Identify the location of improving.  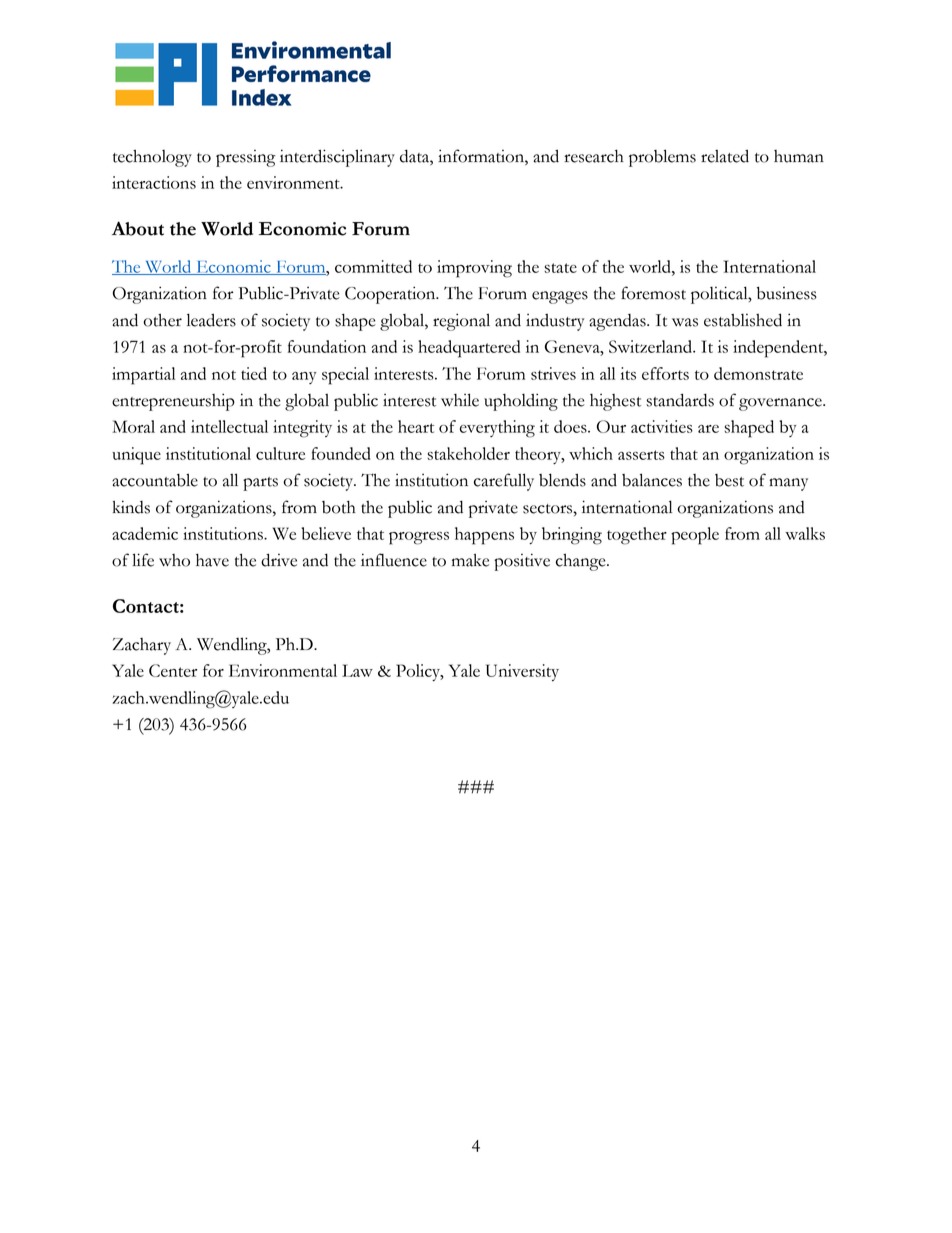
(474, 269).
